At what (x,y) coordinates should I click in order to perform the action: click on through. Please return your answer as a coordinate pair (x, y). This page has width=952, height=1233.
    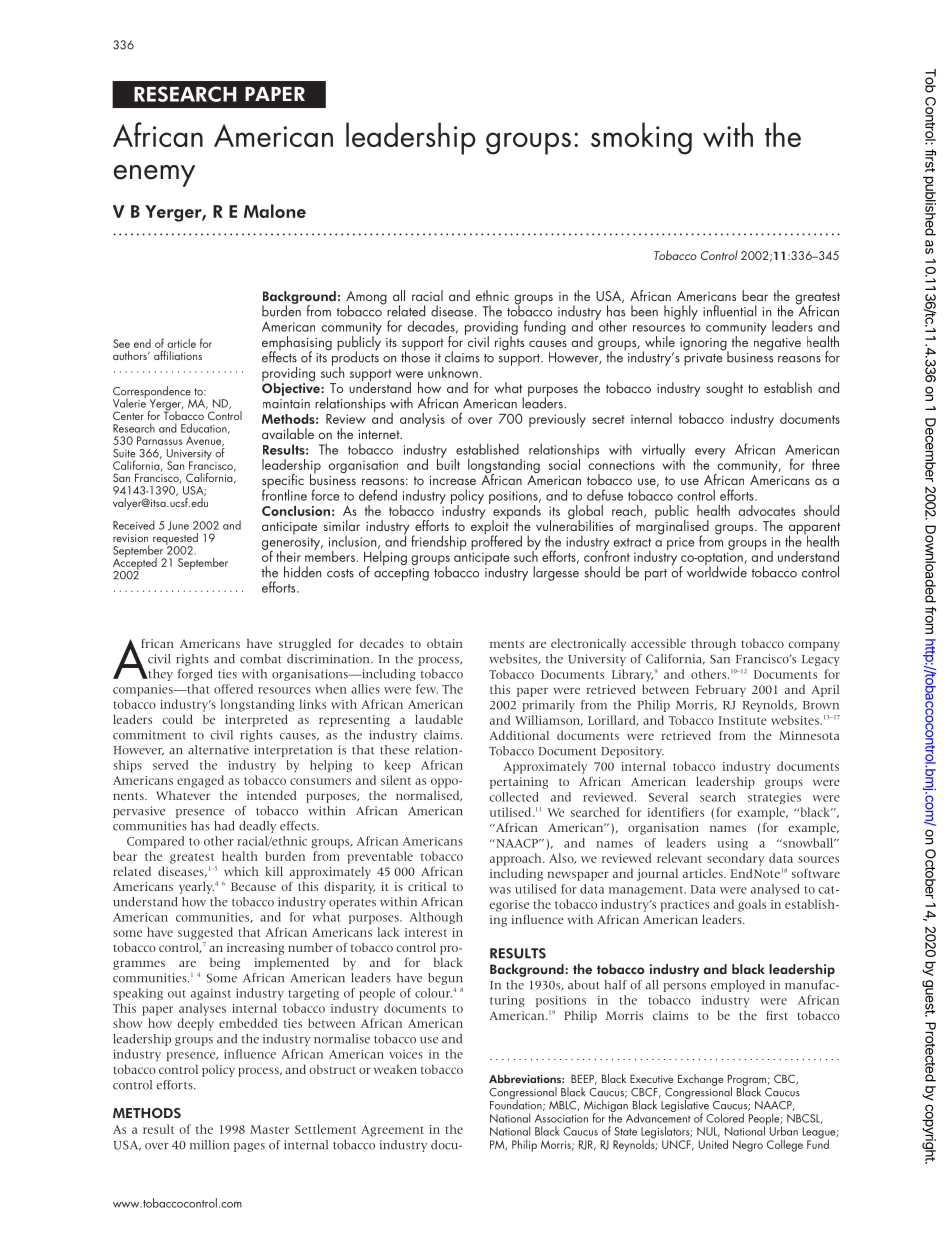
    Looking at the image, I should click on (713, 644).
